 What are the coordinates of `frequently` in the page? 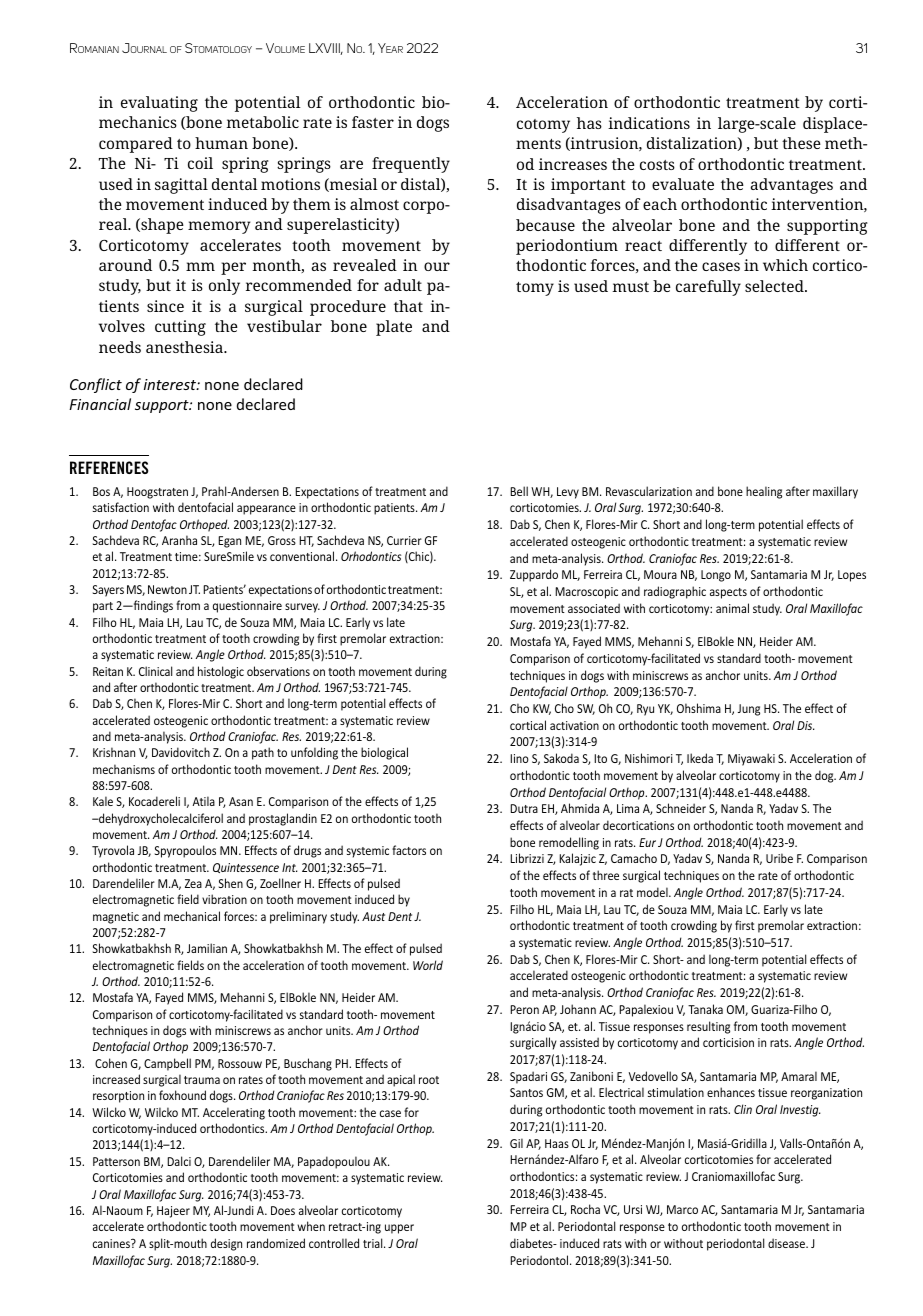 It's located at (411, 165).
